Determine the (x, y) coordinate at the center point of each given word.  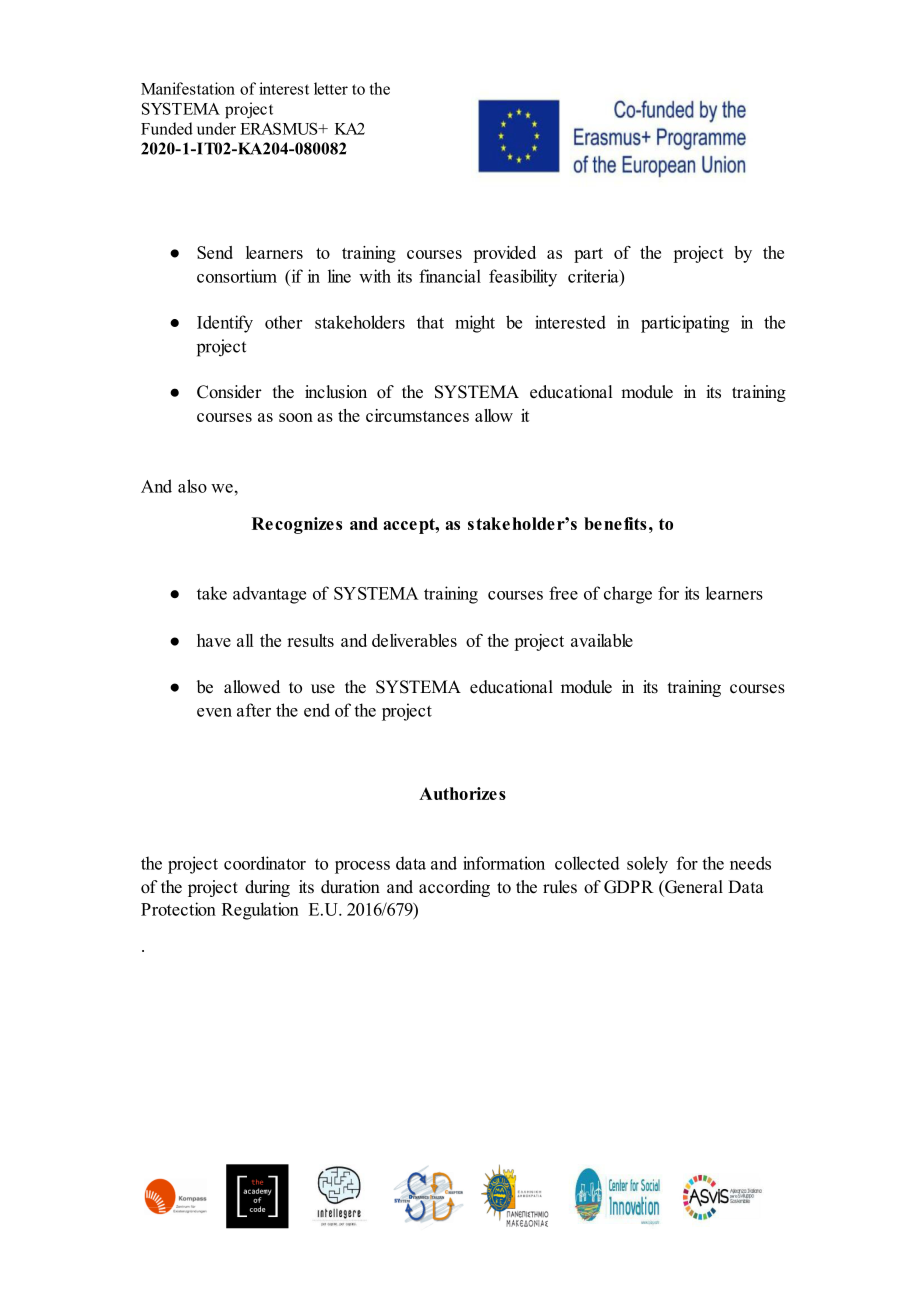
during (267, 888)
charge (628, 595)
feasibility (523, 278)
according (454, 888)
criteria (594, 276)
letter (331, 88)
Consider (229, 392)
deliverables (414, 640)
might (475, 324)
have (214, 640)
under (216, 128)
